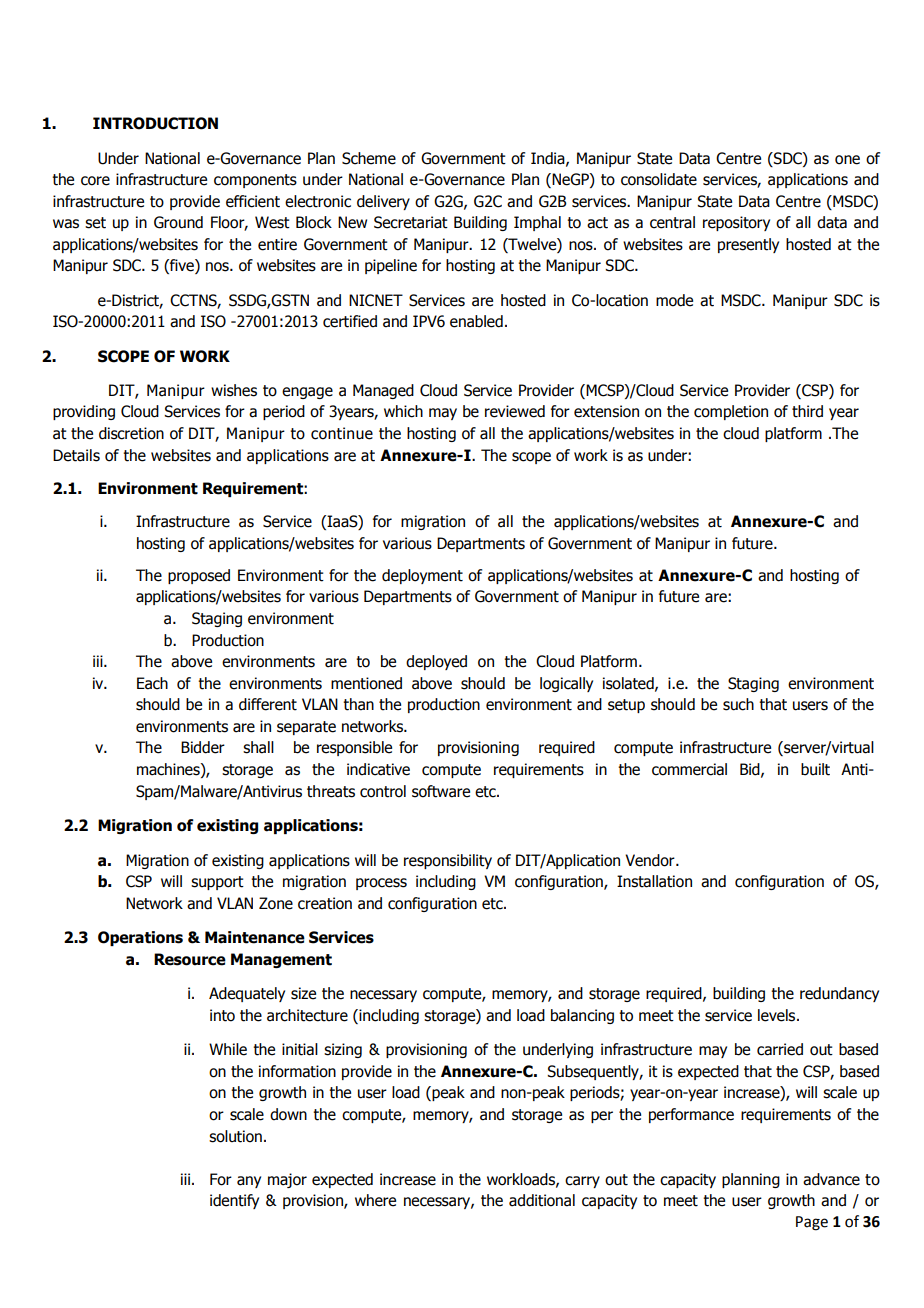 Image resolution: width=924 pixels, height=1308 pixels. I want to click on deployed, so click(436, 662).
